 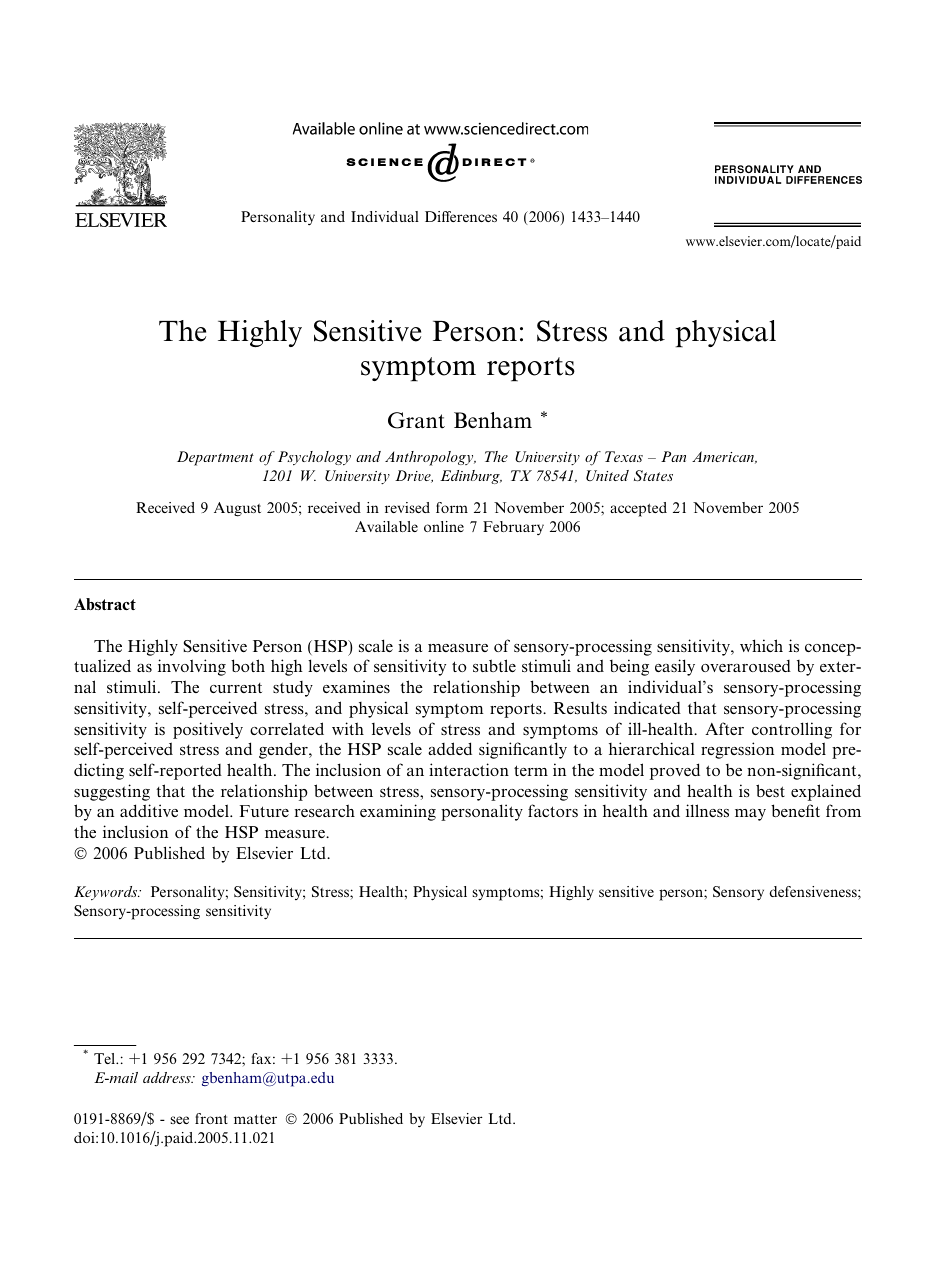 I want to click on see, so click(x=180, y=1120).
